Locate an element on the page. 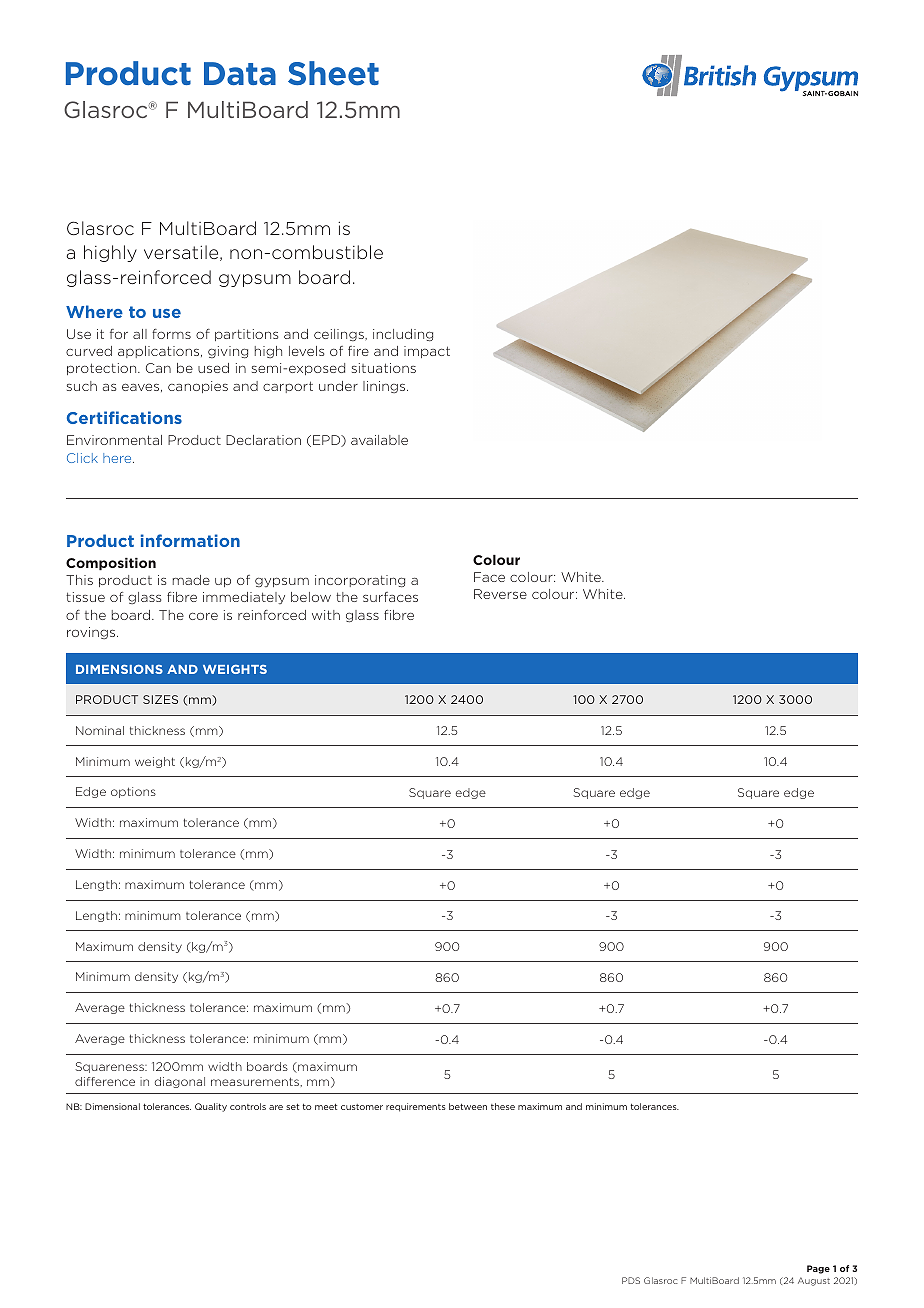 The height and width of the image is (1308, 924). incorporating is located at coordinates (360, 581).
